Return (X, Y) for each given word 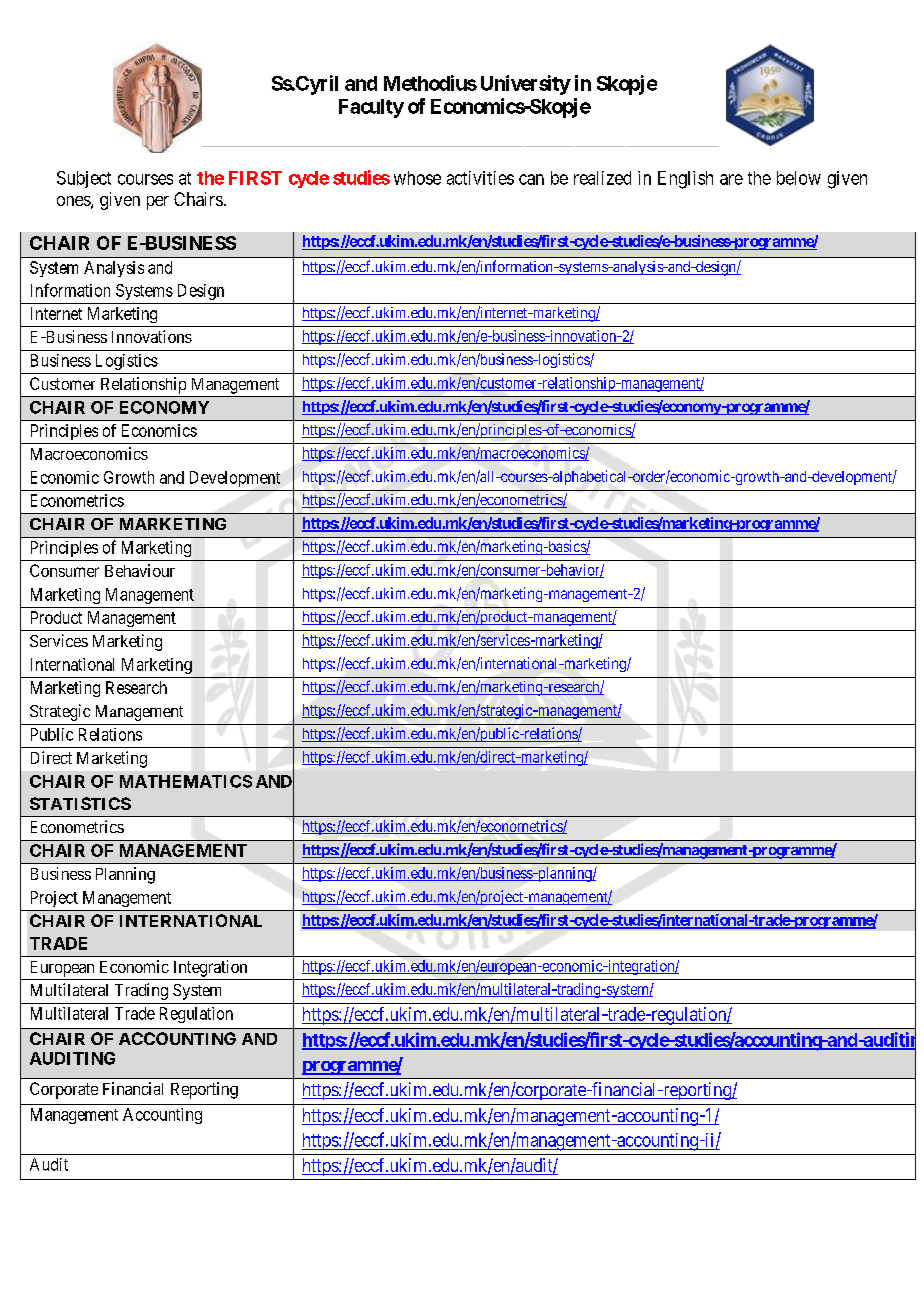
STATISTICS (80, 803)
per (158, 203)
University (526, 85)
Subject (84, 179)
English (685, 180)
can (531, 179)
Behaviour (140, 570)
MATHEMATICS (186, 781)
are (731, 179)
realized (602, 178)
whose (417, 178)
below (799, 178)
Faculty (371, 108)
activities (480, 178)
